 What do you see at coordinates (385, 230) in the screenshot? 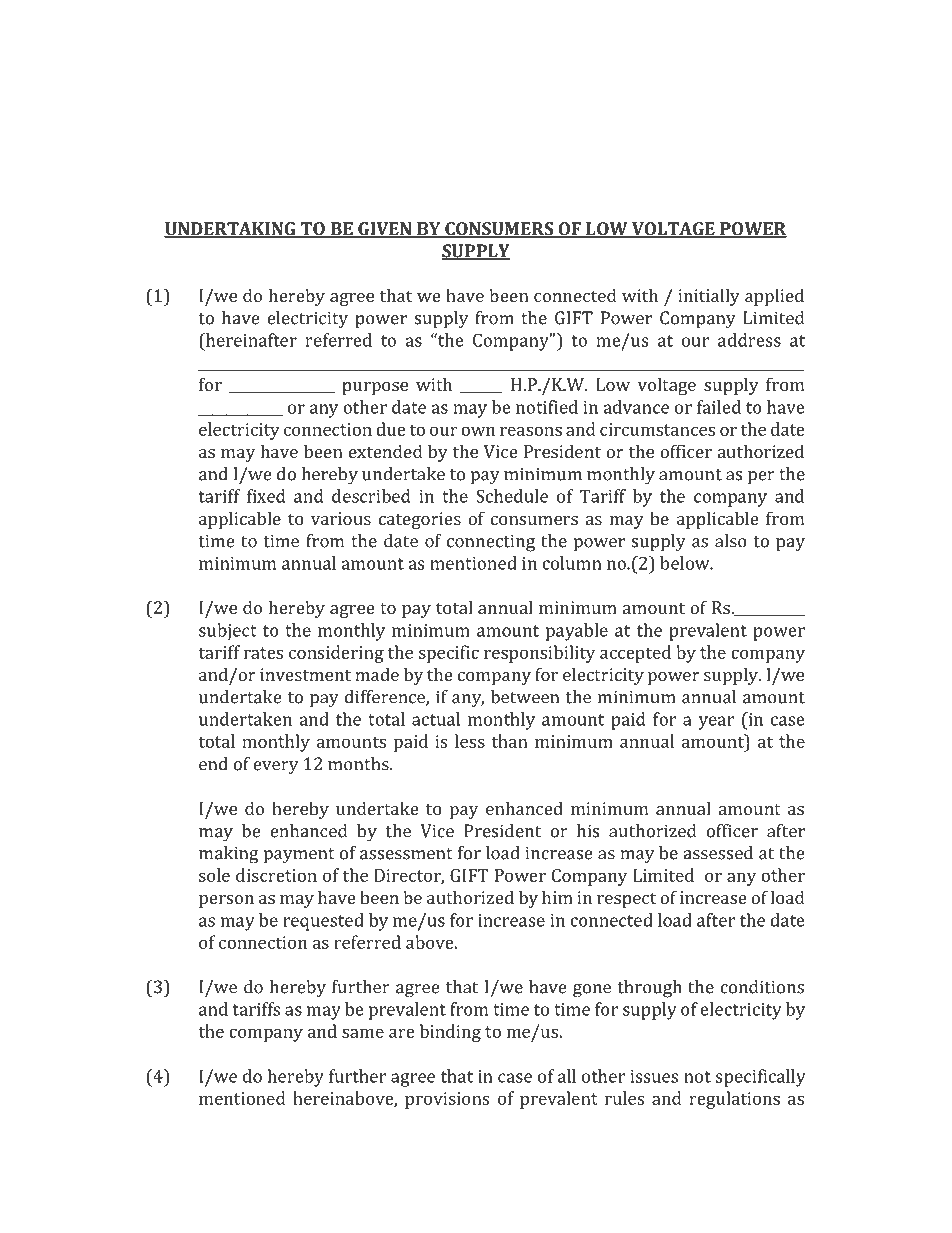
I see `GIVEN` at bounding box center [385, 230].
